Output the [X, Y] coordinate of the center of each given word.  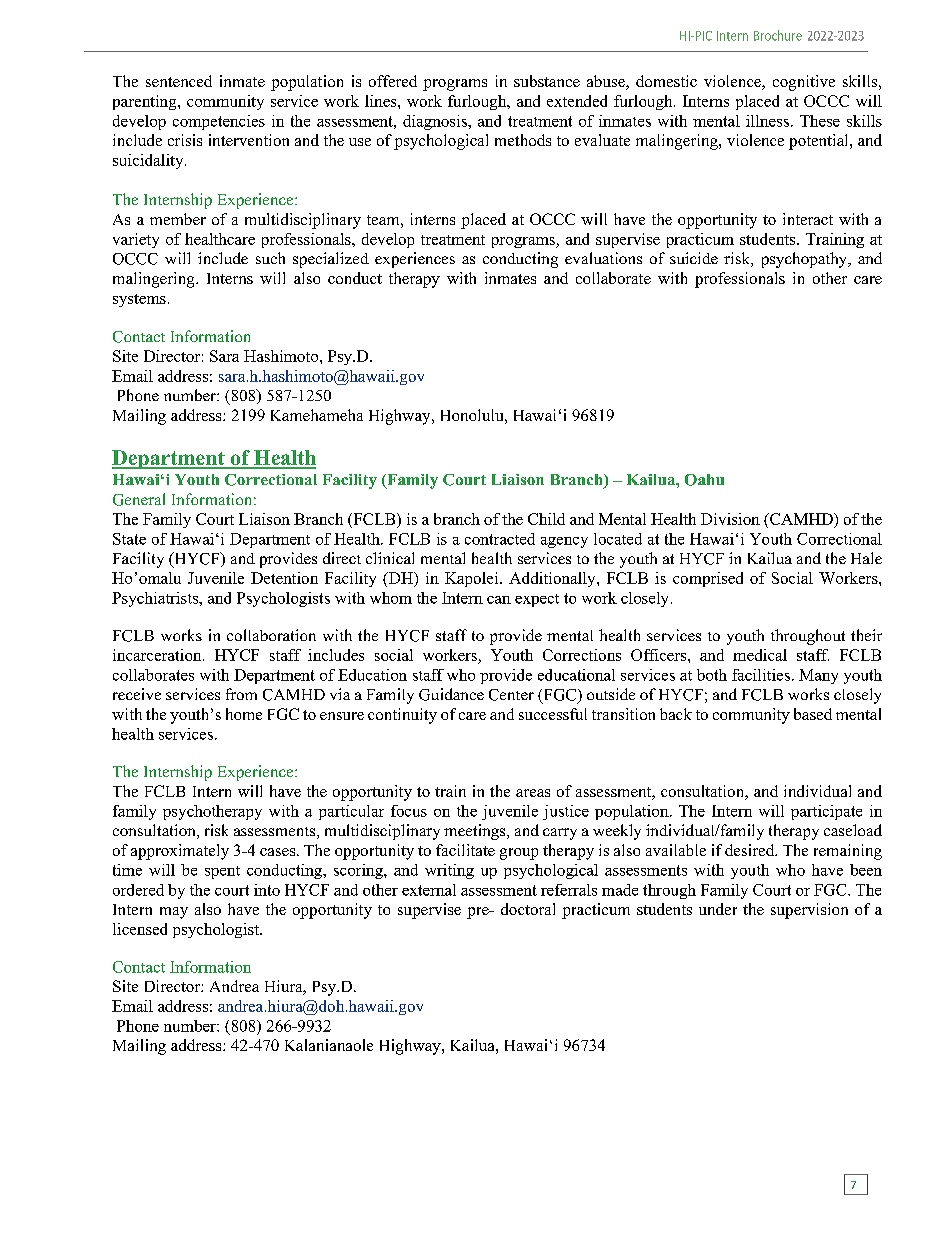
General [139, 499]
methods [523, 140]
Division [730, 519]
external [429, 890]
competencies [219, 122]
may [174, 913]
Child [546, 519]
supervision [809, 911]
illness [767, 121]
